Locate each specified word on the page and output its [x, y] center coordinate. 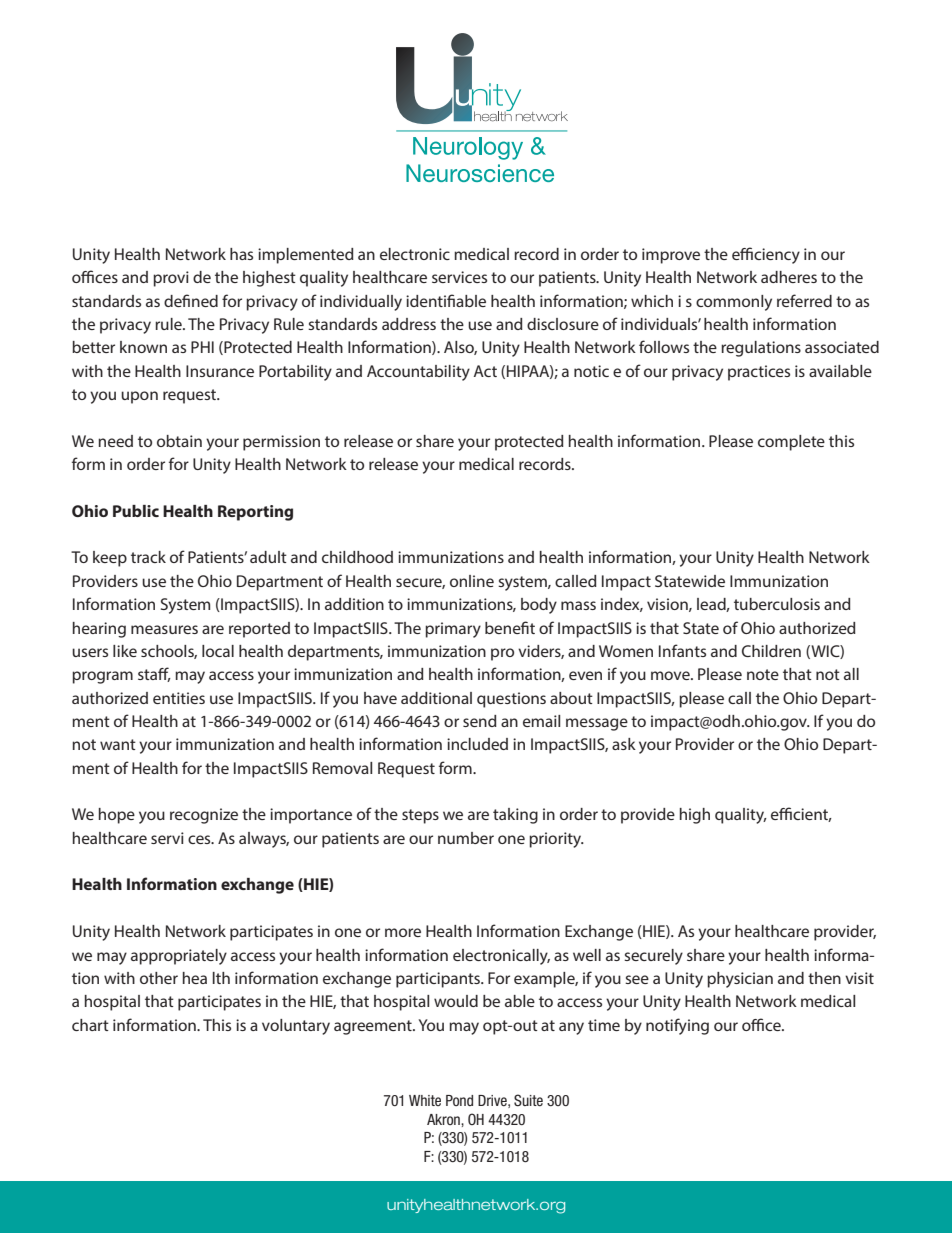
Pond [459, 1100]
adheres [789, 277]
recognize [204, 816]
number [466, 838]
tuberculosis [777, 604]
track [148, 557]
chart [90, 1025]
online [472, 581]
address [409, 324]
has [241, 254]
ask [624, 744]
